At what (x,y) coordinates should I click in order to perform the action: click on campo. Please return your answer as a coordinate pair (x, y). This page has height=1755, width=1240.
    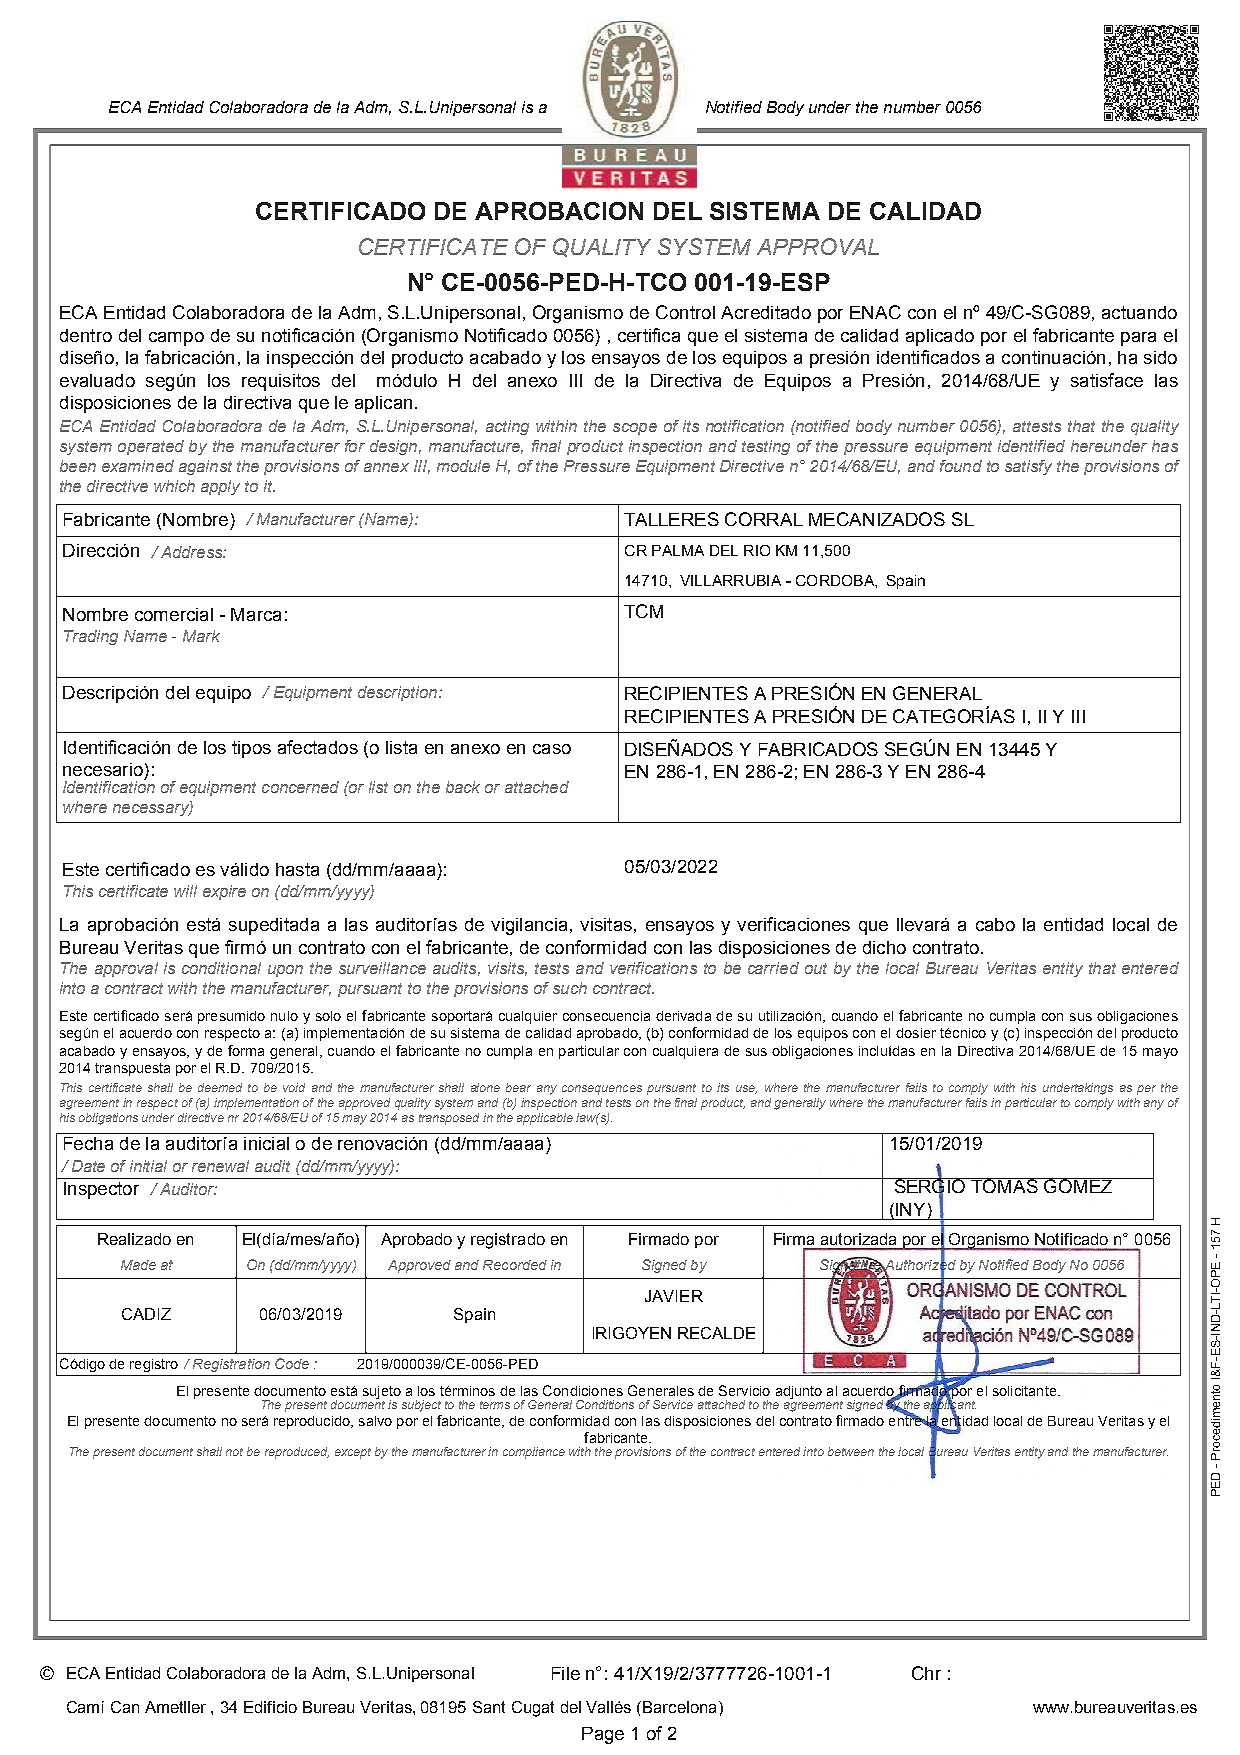
    Looking at the image, I should click on (176, 339).
